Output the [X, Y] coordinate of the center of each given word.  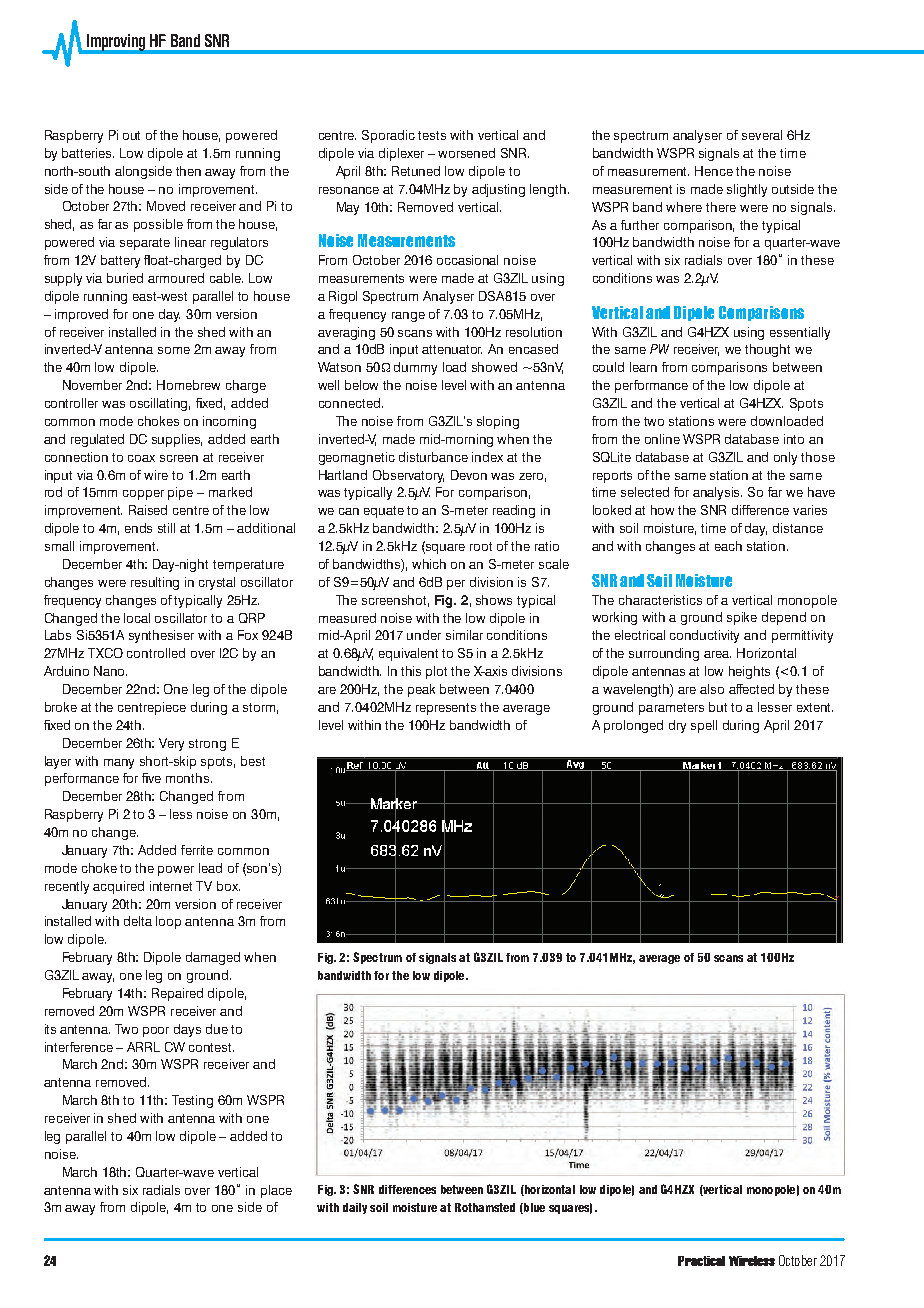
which [429, 564]
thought [767, 350]
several [762, 135]
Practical [701, 1261]
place [276, 1191]
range [408, 317]
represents [446, 709]
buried [125, 278]
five [151, 778]
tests [432, 135]
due [217, 1029]
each [728, 546]
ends [138, 528]
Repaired [177, 994]
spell [704, 726]
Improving [116, 43]
